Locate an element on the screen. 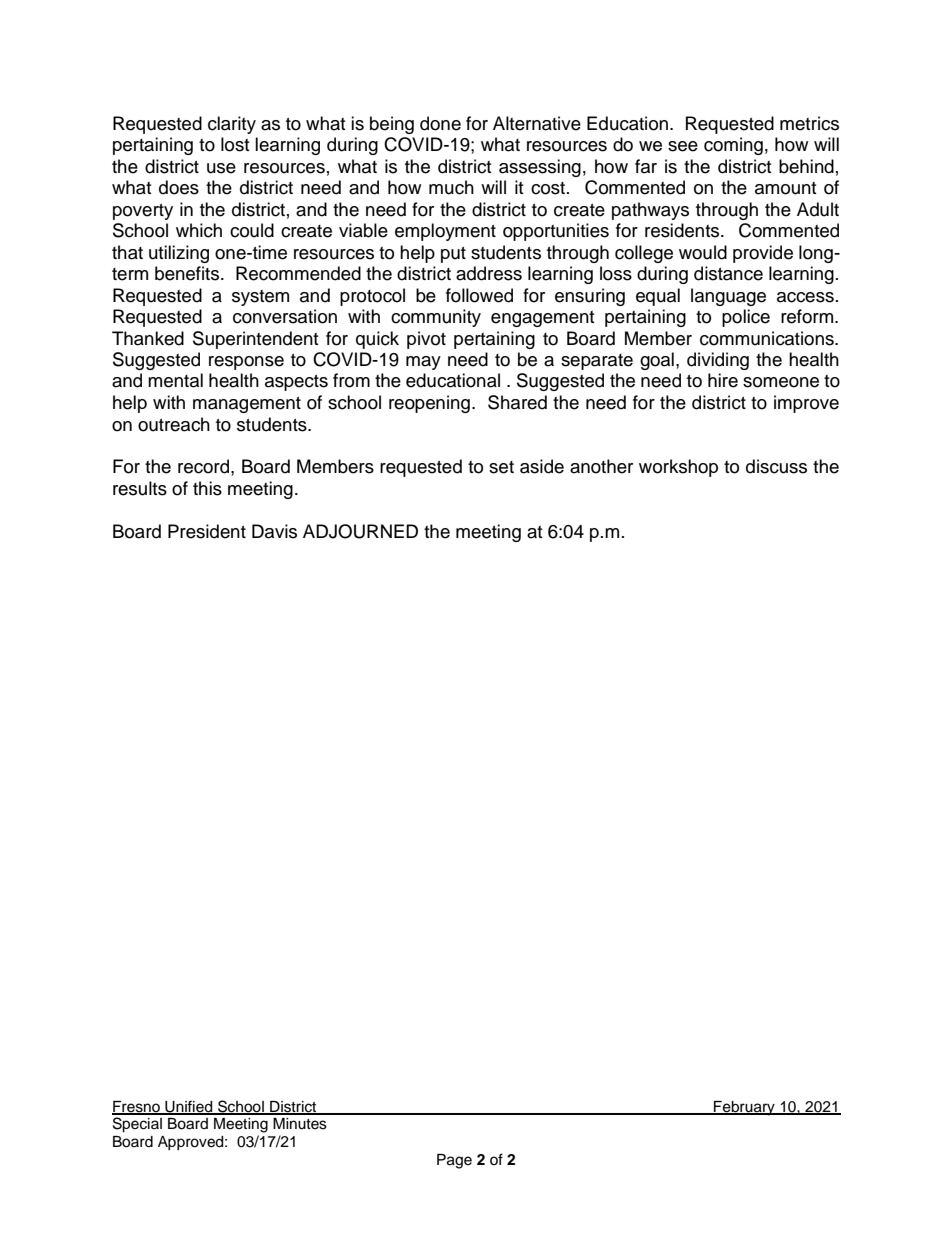  much is located at coordinates (451, 187).
